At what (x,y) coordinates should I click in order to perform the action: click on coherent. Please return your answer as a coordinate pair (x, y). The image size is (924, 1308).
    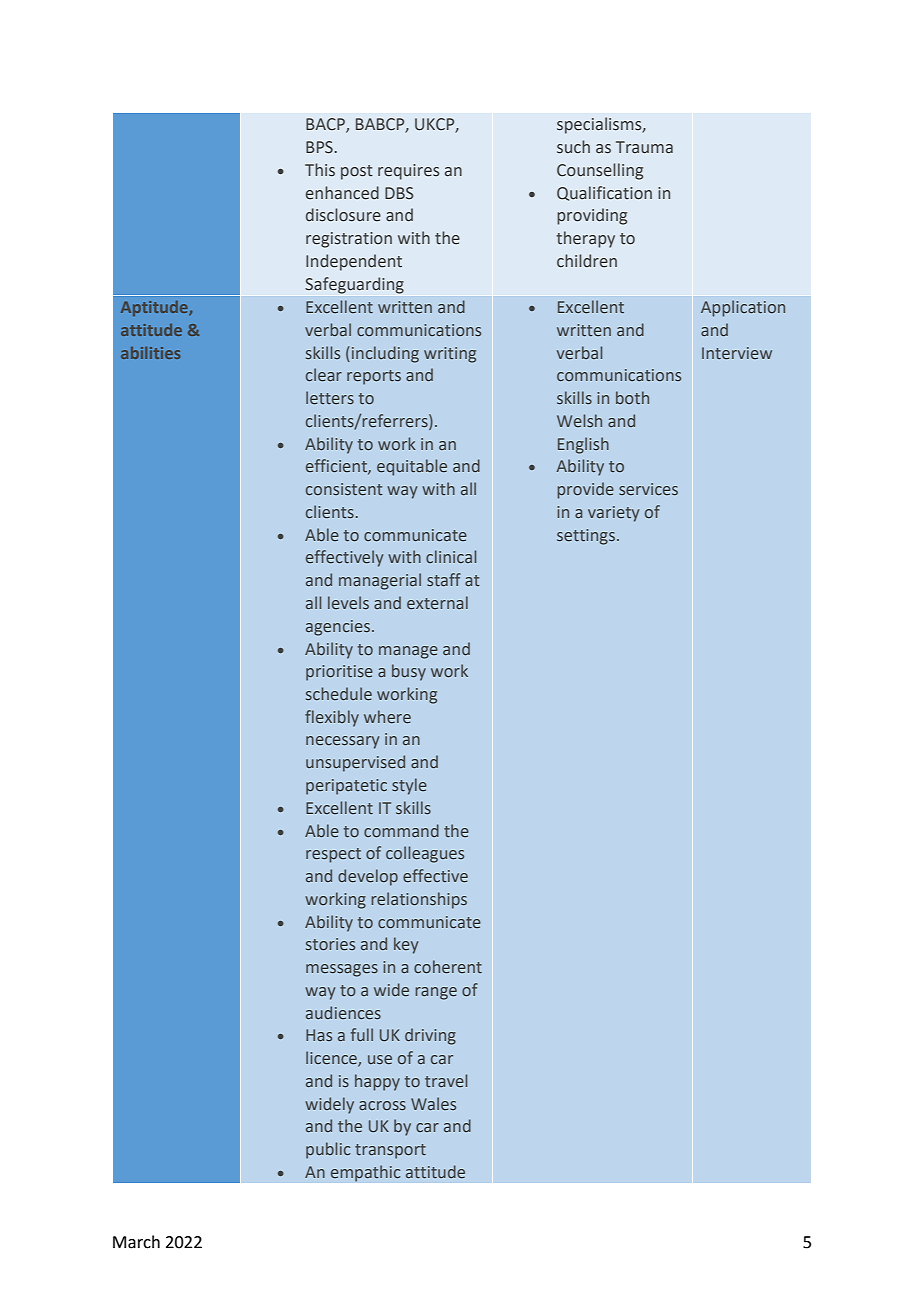
    Looking at the image, I should click on (448, 966).
